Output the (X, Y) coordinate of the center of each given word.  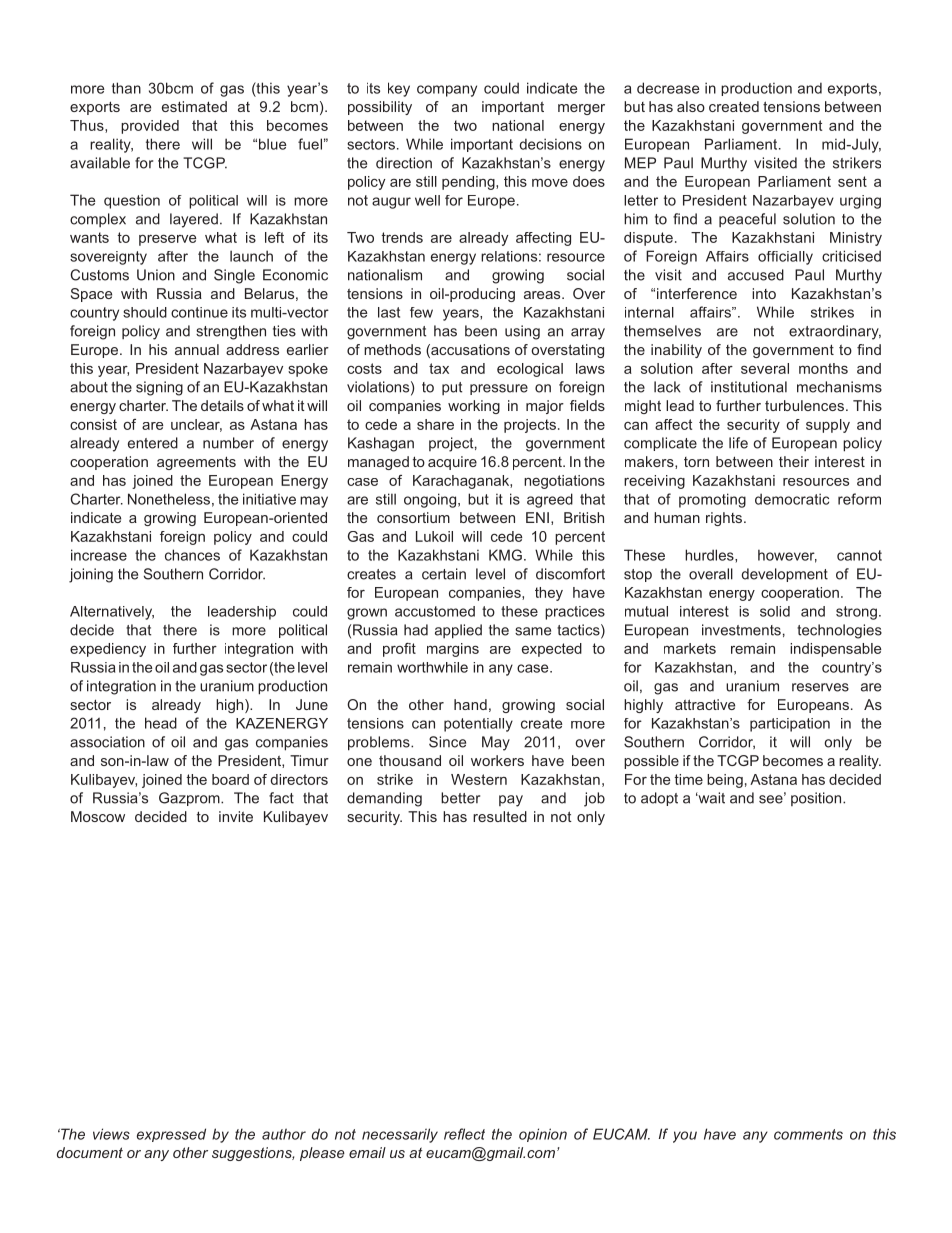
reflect (464, 1134)
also (691, 106)
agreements (196, 463)
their (794, 461)
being (725, 781)
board (230, 779)
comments (808, 1134)
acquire (452, 463)
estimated (194, 106)
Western (479, 779)
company (447, 91)
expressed (171, 1135)
